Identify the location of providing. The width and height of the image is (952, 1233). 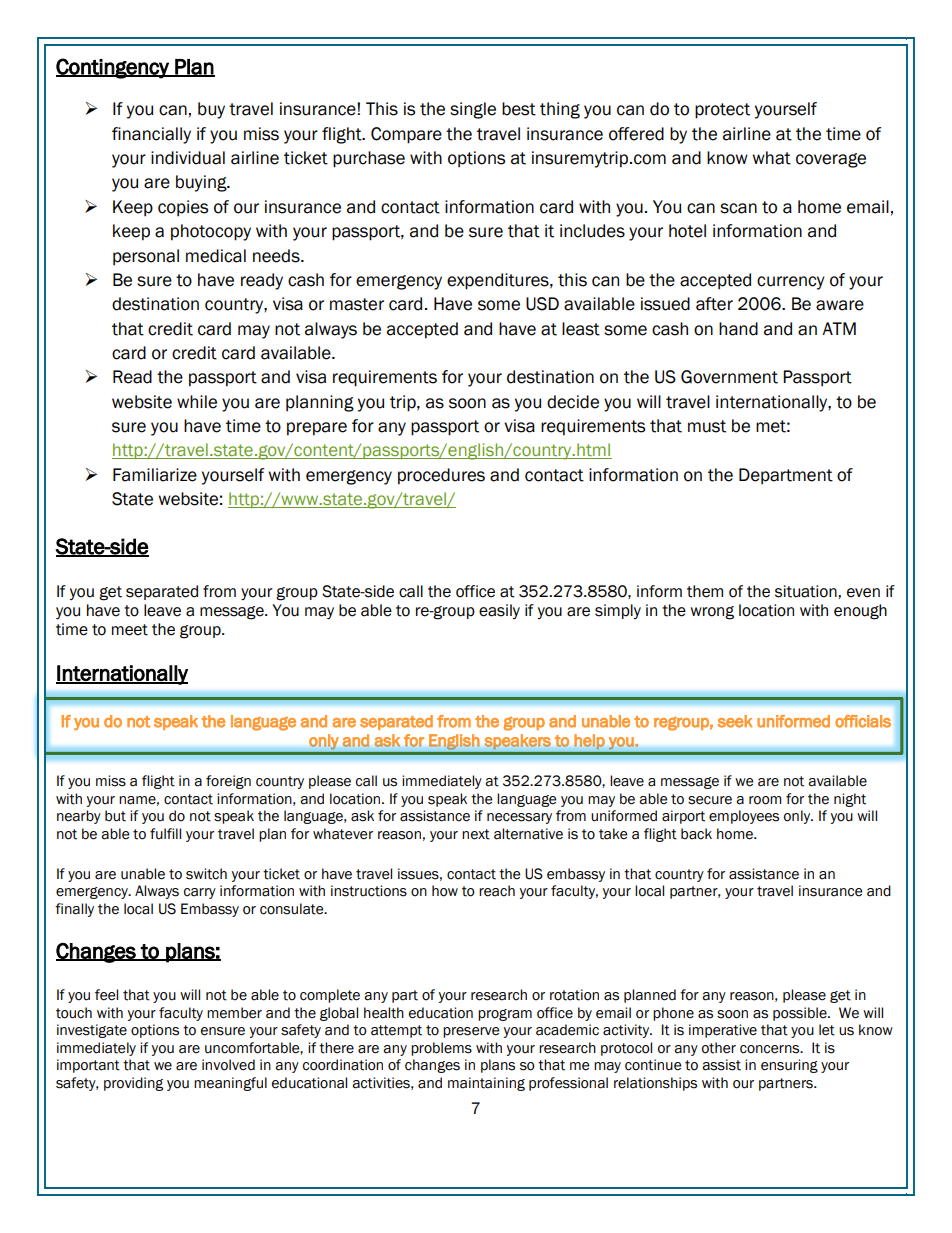
(133, 1084).
